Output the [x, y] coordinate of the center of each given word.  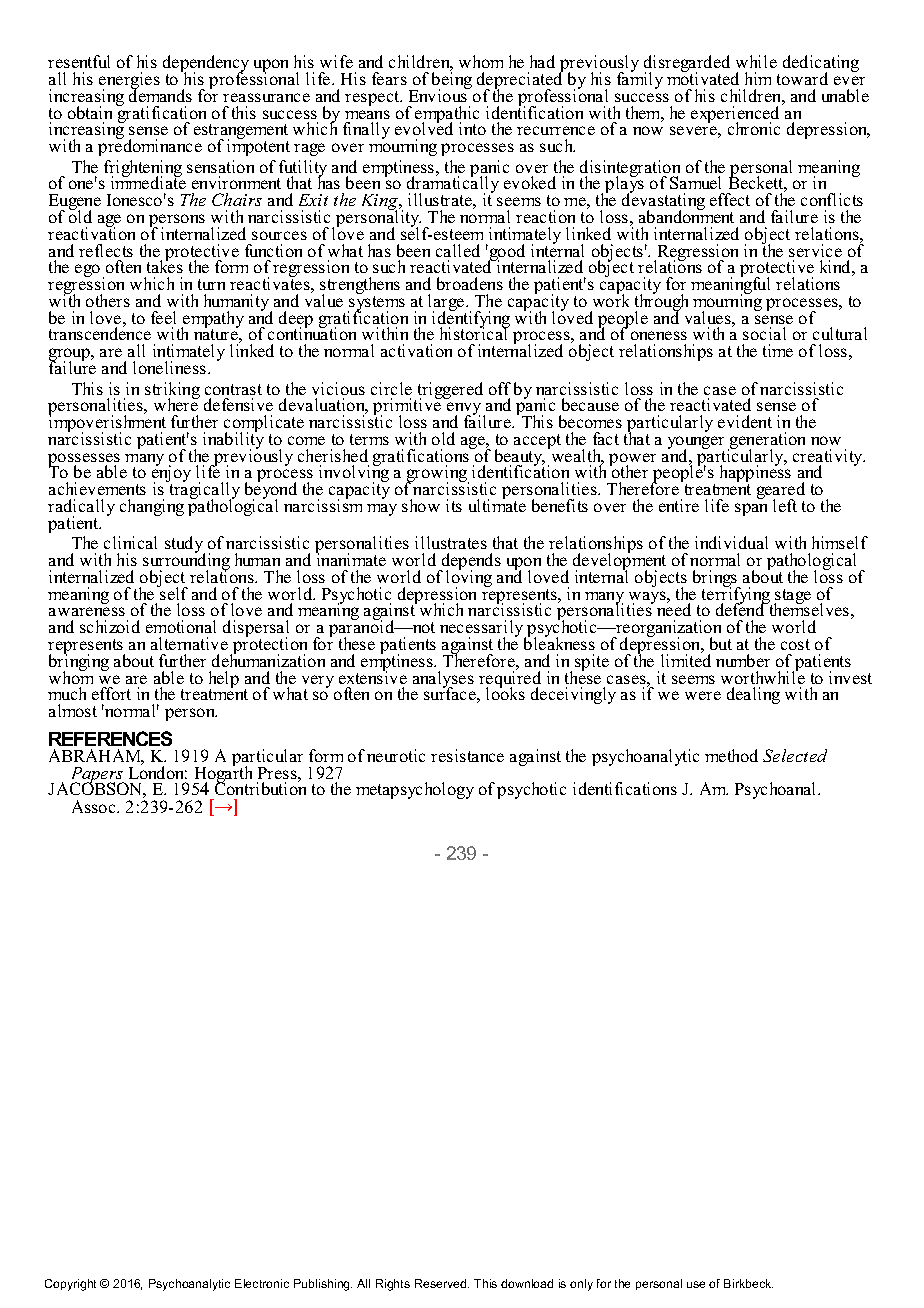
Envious [439, 94]
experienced [737, 114]
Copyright [70, 1285]
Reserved [442, 1283]
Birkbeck [748, 1283]
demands [160, 94]
